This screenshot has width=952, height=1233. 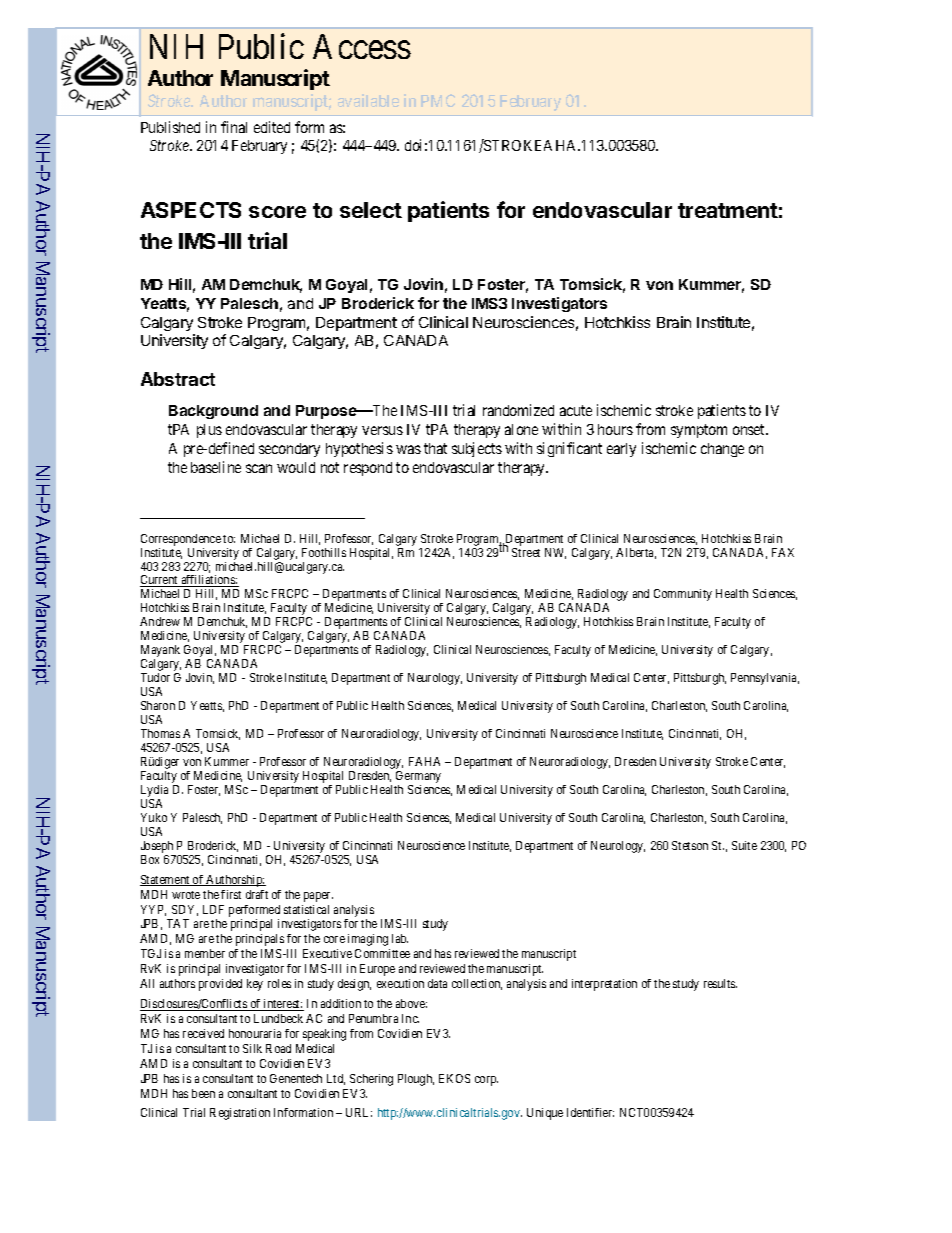 What do you see at coordinates (203, 1093) in the screenshot?
I see `been` at bounding box center [203, 1093].
